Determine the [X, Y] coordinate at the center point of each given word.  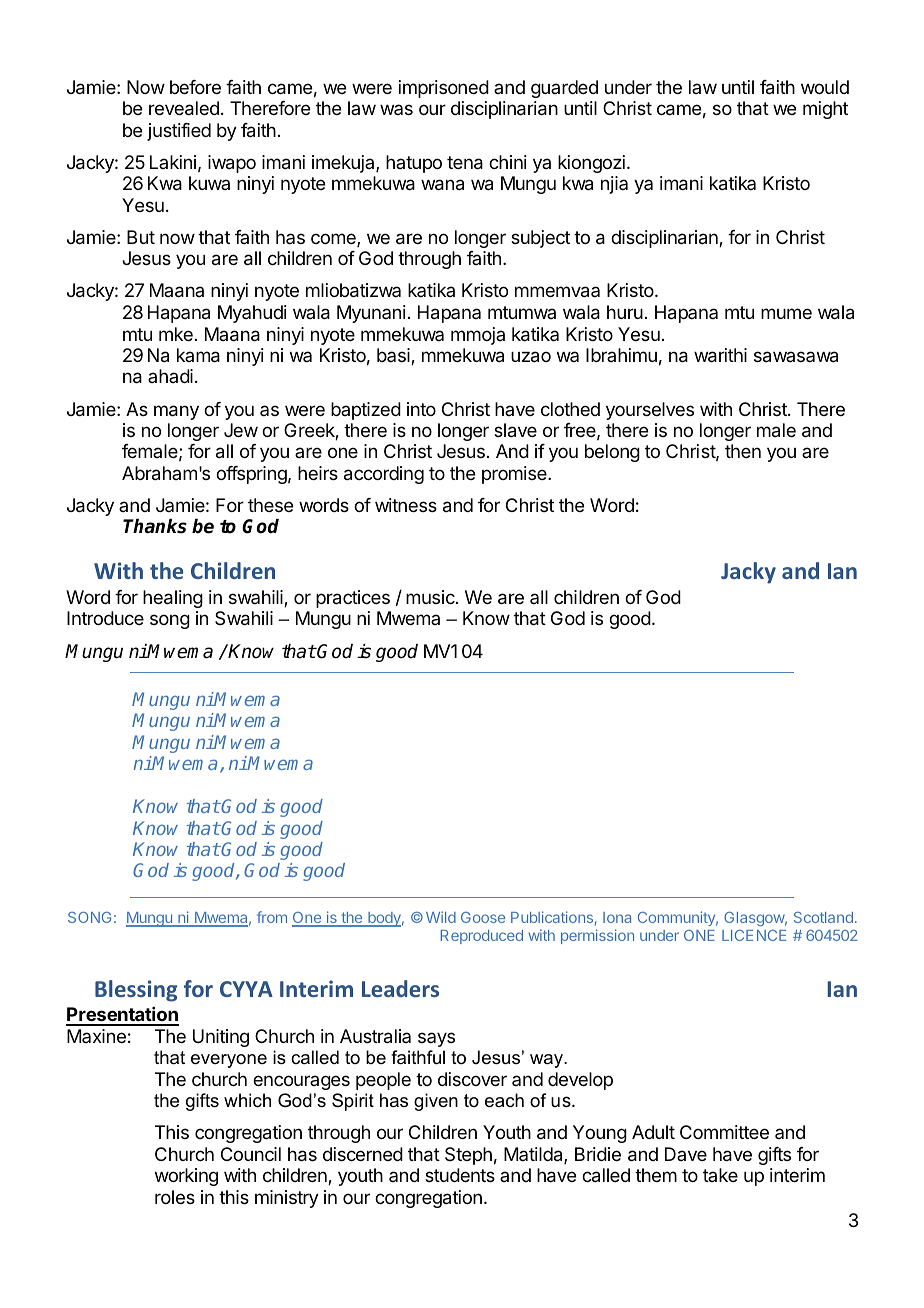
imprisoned [444, 89]
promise [515, 475]
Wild [441, 917]
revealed [184, 108]
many [176, 412]
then [743, 451]
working [186, 1177]
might [825, 110]
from [272, 917]
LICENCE [754, 935]
